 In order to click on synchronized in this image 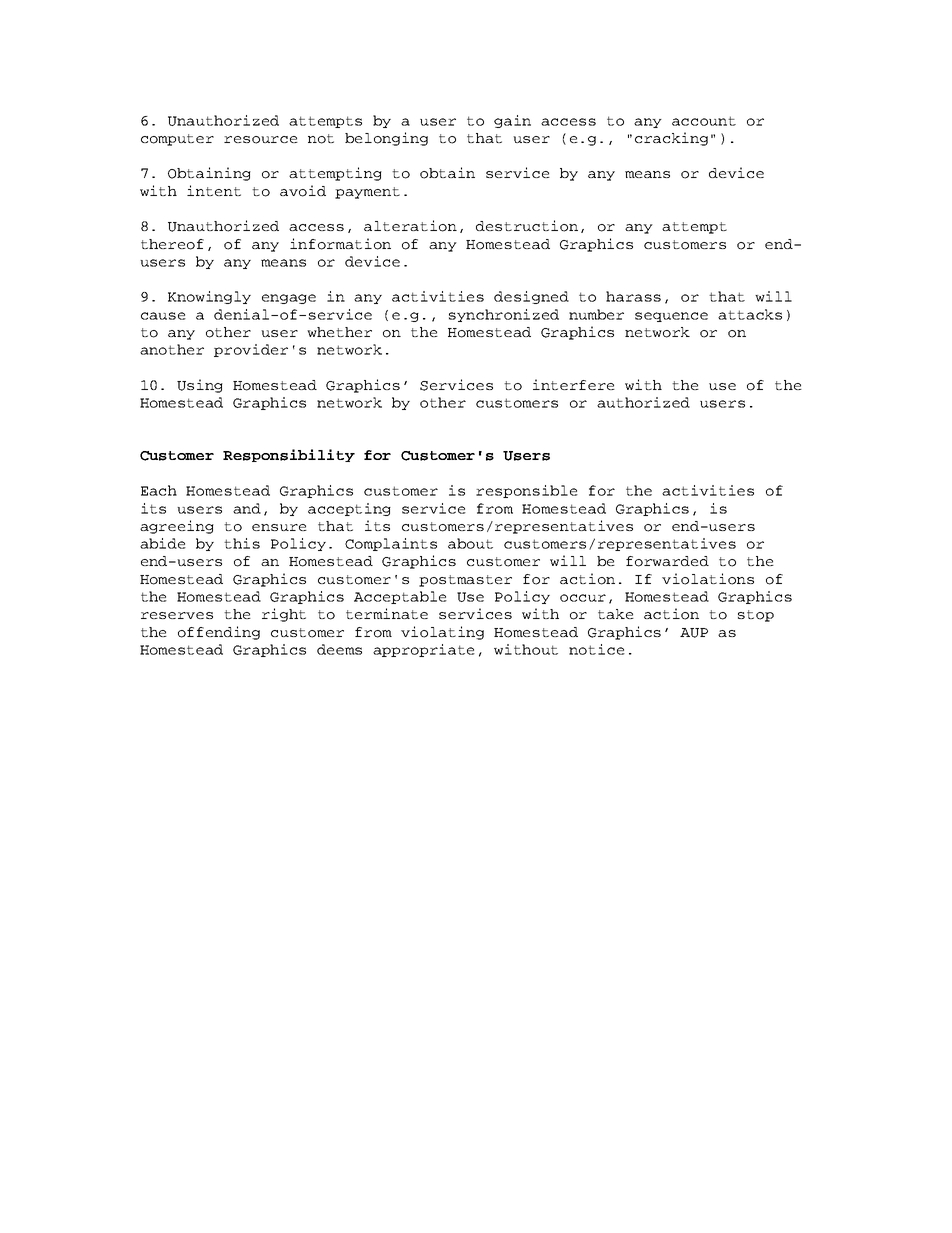, I will do `click(504, 315)`.
